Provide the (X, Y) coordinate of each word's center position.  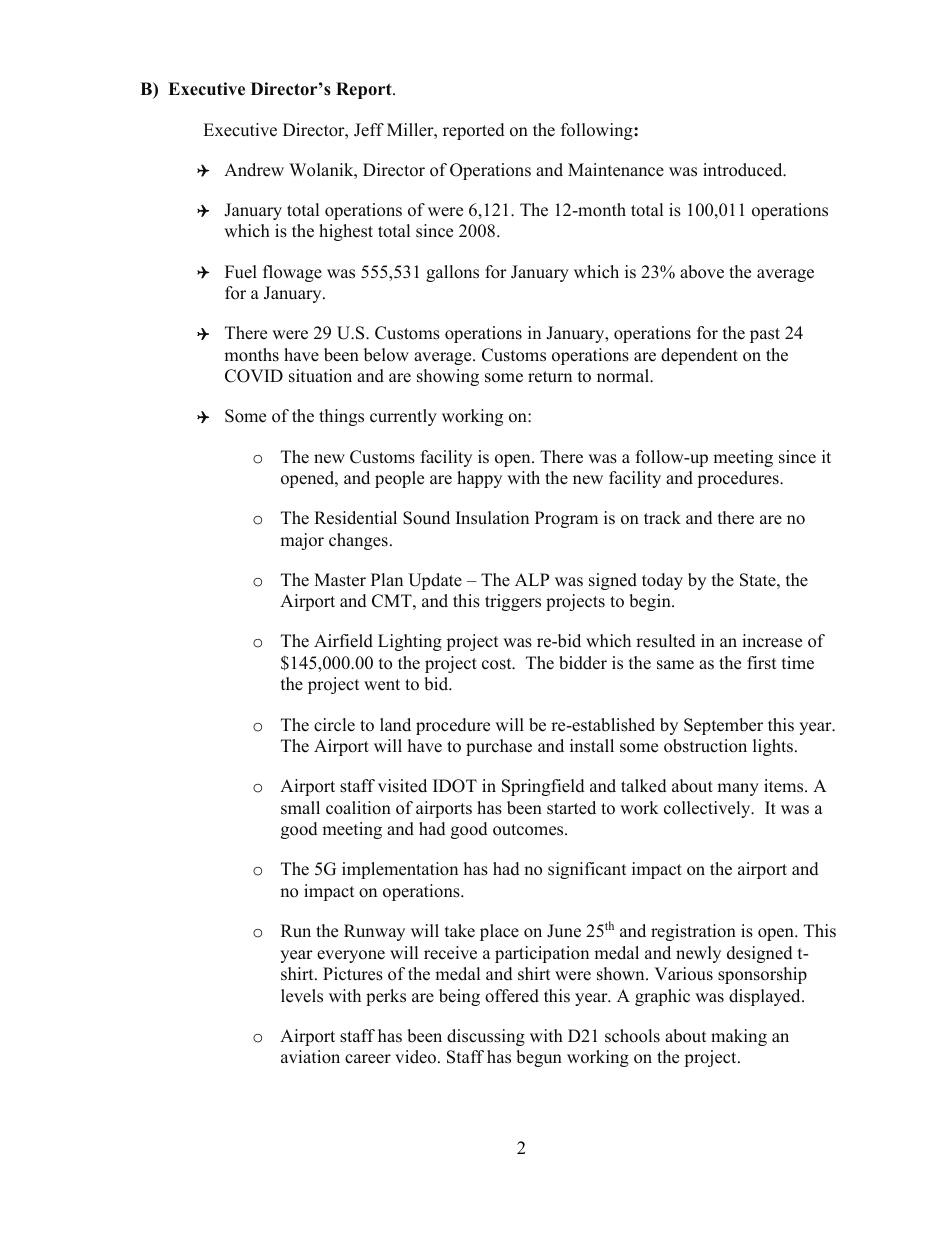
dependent (699, 356)
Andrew (254, 170)
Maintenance (616, 170)
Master (340, 580)
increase (772, 641)
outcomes (529, 830)
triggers (513, 602)
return (550, 377)
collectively (708, 809)
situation (320, 376)
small (300, 808)
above (702, 272)
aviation (310, 1057)
